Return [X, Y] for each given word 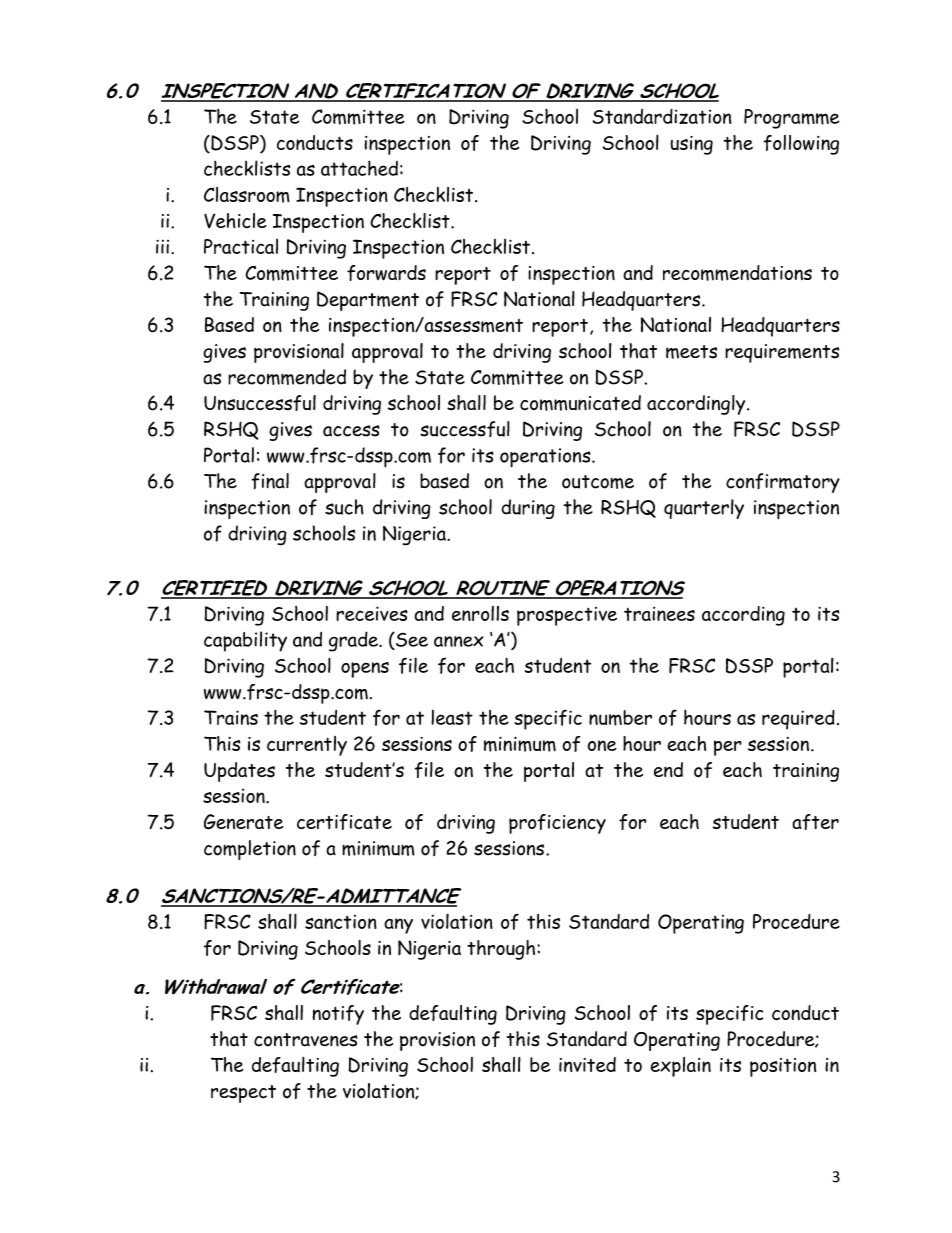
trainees [659, 614]
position [783, 1067]
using [691, 145]
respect [243, 1094]
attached [359, 168]
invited [587, 1064]
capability [245, 641]
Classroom [247, 195]
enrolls [480, 613]
